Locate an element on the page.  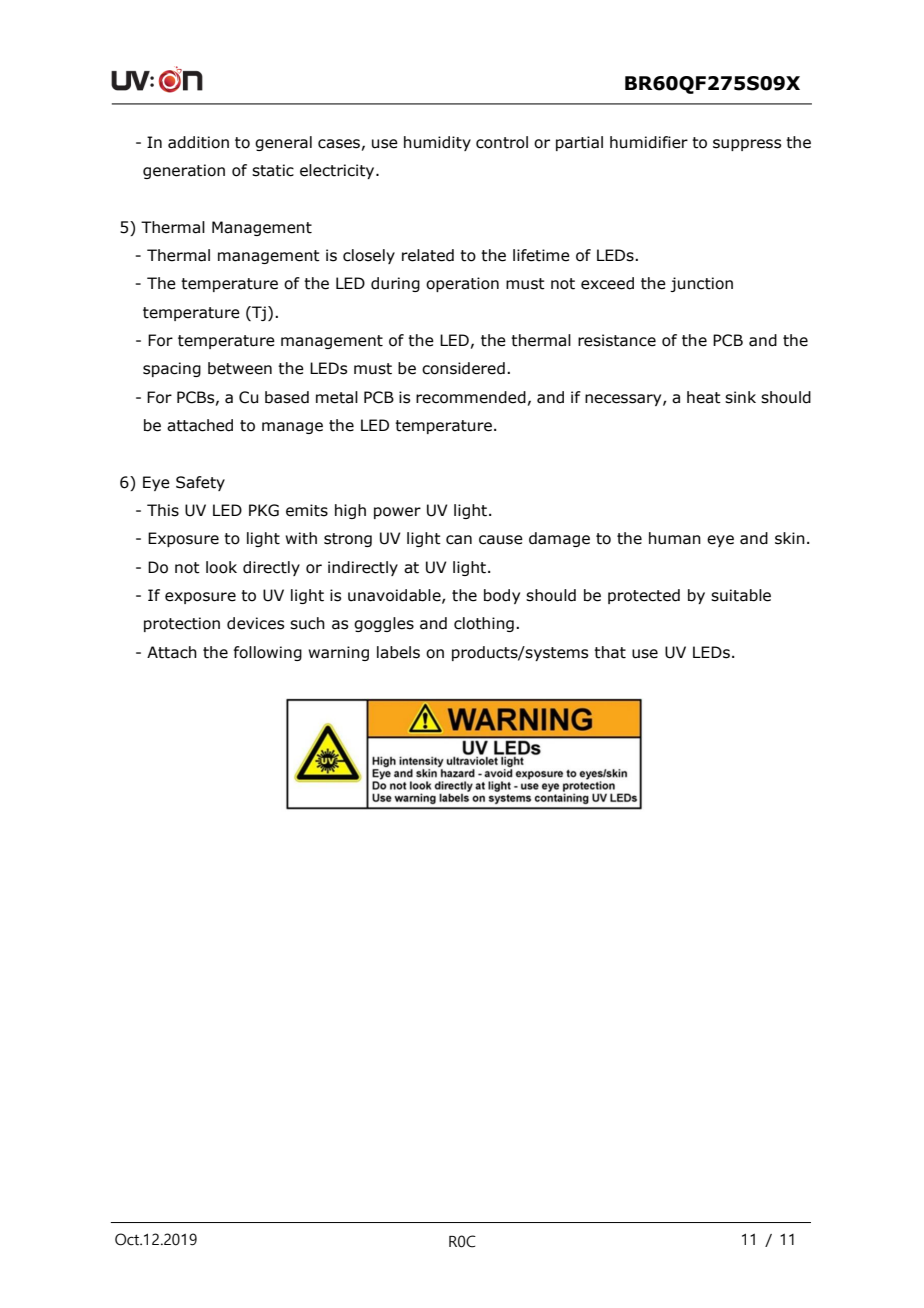
control is located at coordinates (502, 142).
